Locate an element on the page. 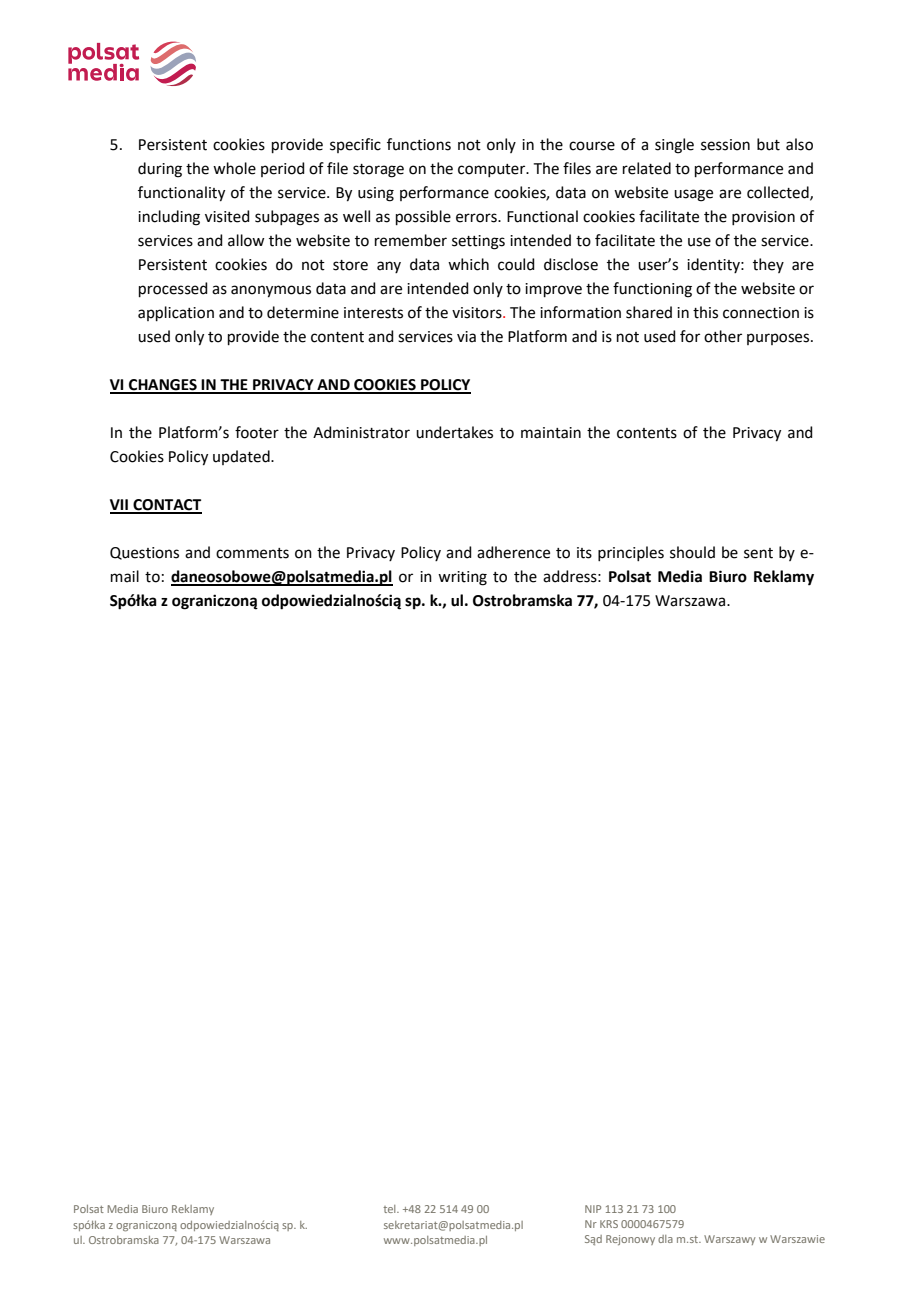  KRS is located at coordinates (609, 1224).
